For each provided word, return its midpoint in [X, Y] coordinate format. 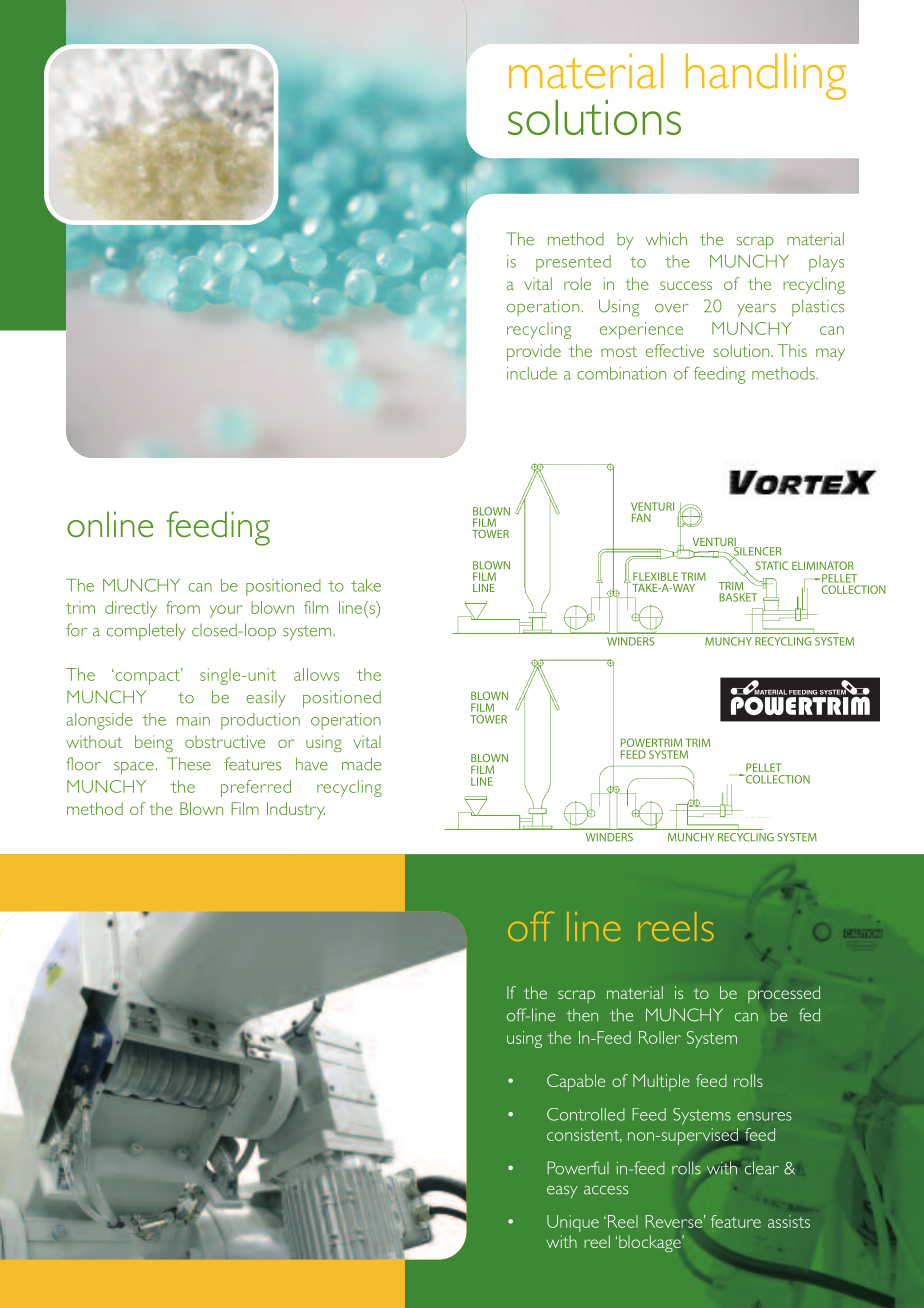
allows [316, 674]
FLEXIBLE [655, 576]
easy [562, 1192]
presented [573, 263]
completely [146, 632]
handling [766, 76]
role [577, 283]
